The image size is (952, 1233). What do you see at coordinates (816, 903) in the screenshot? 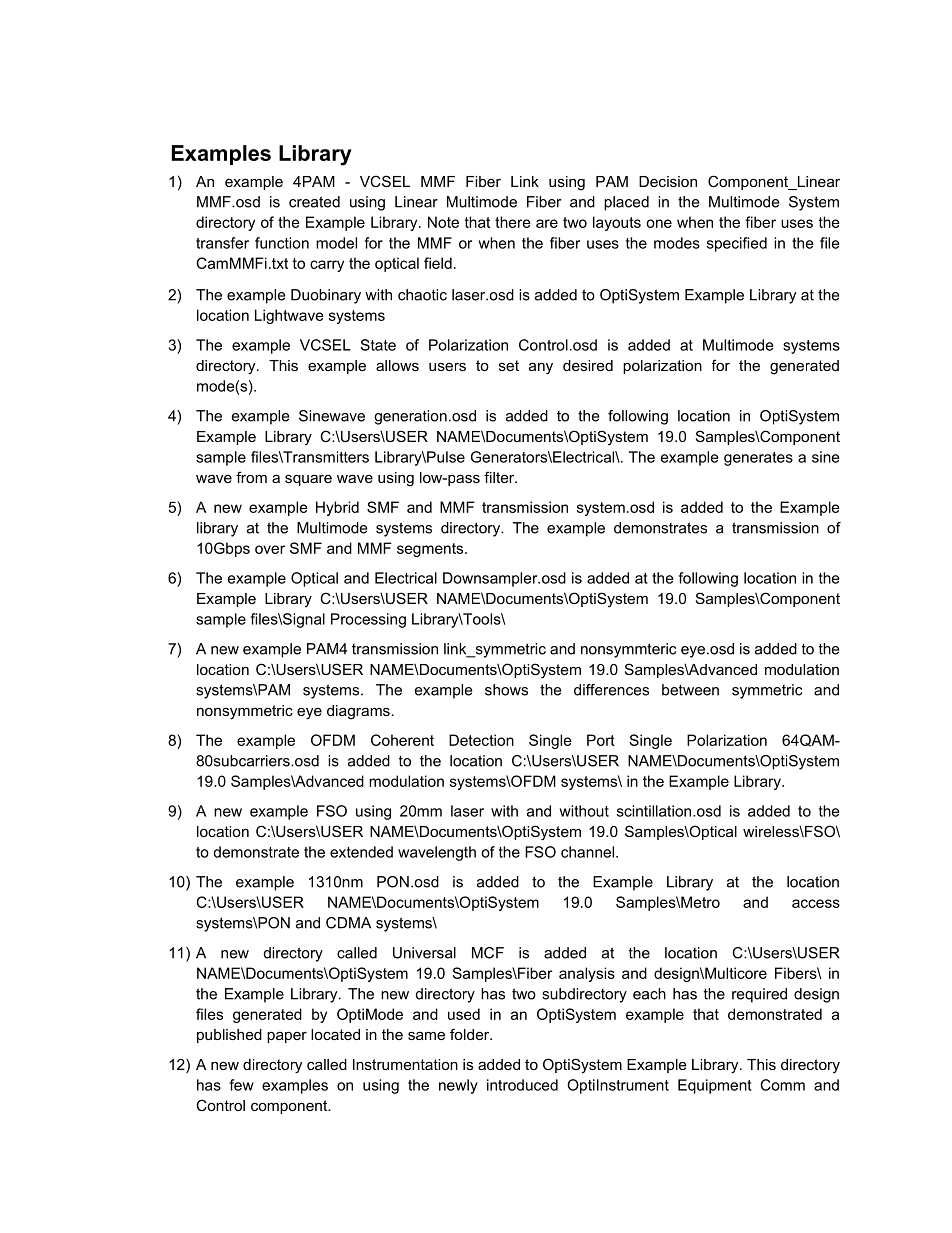
I see `access` at bounding box center [816, 903].
